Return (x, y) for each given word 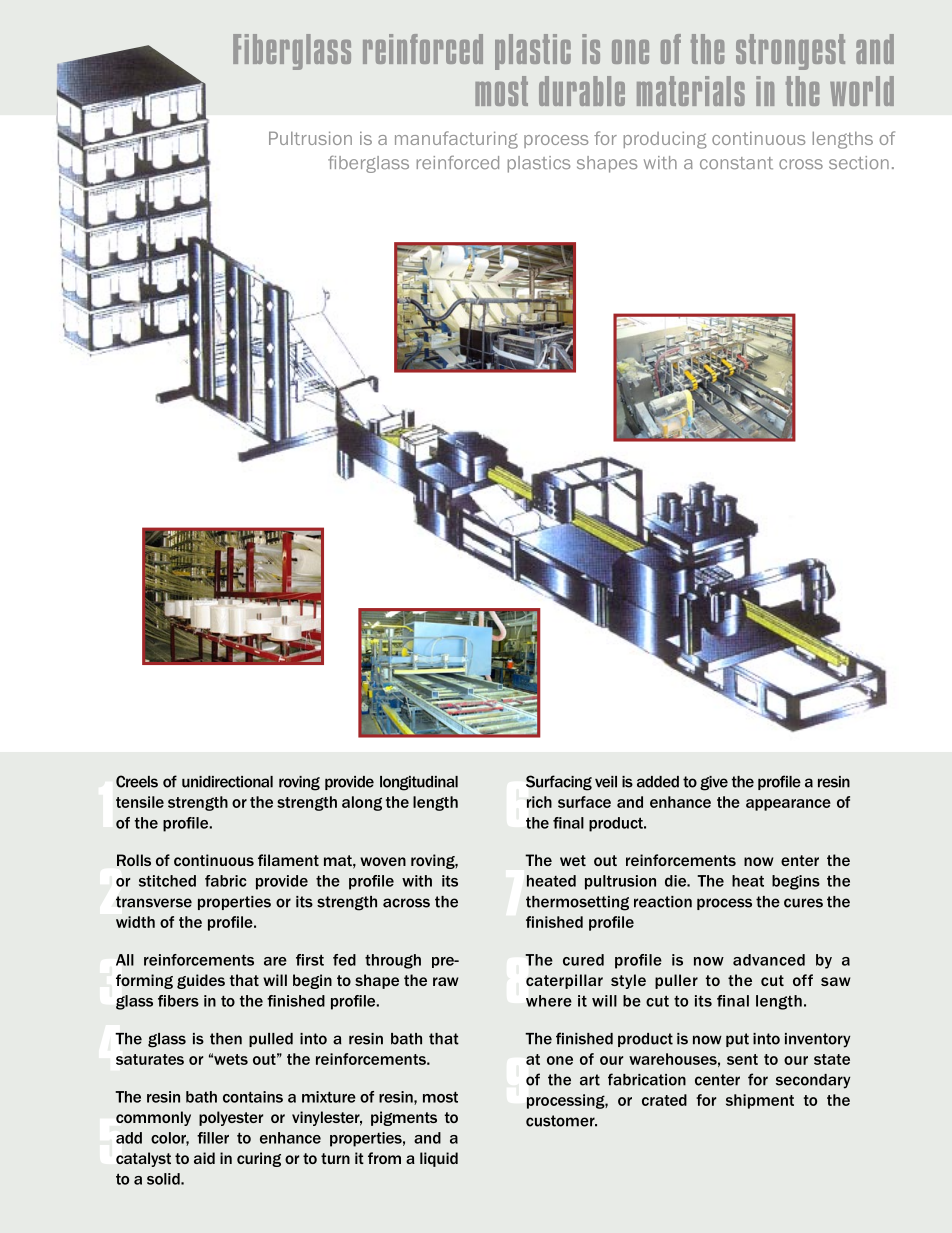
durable (582, 91)
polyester (231, 1118)
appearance (788, 805)
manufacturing (456, 140)
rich (539, 802)
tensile (140, 802)
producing (665, 140)
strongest (790, 52)
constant (736, 163)
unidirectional (227, 782)
